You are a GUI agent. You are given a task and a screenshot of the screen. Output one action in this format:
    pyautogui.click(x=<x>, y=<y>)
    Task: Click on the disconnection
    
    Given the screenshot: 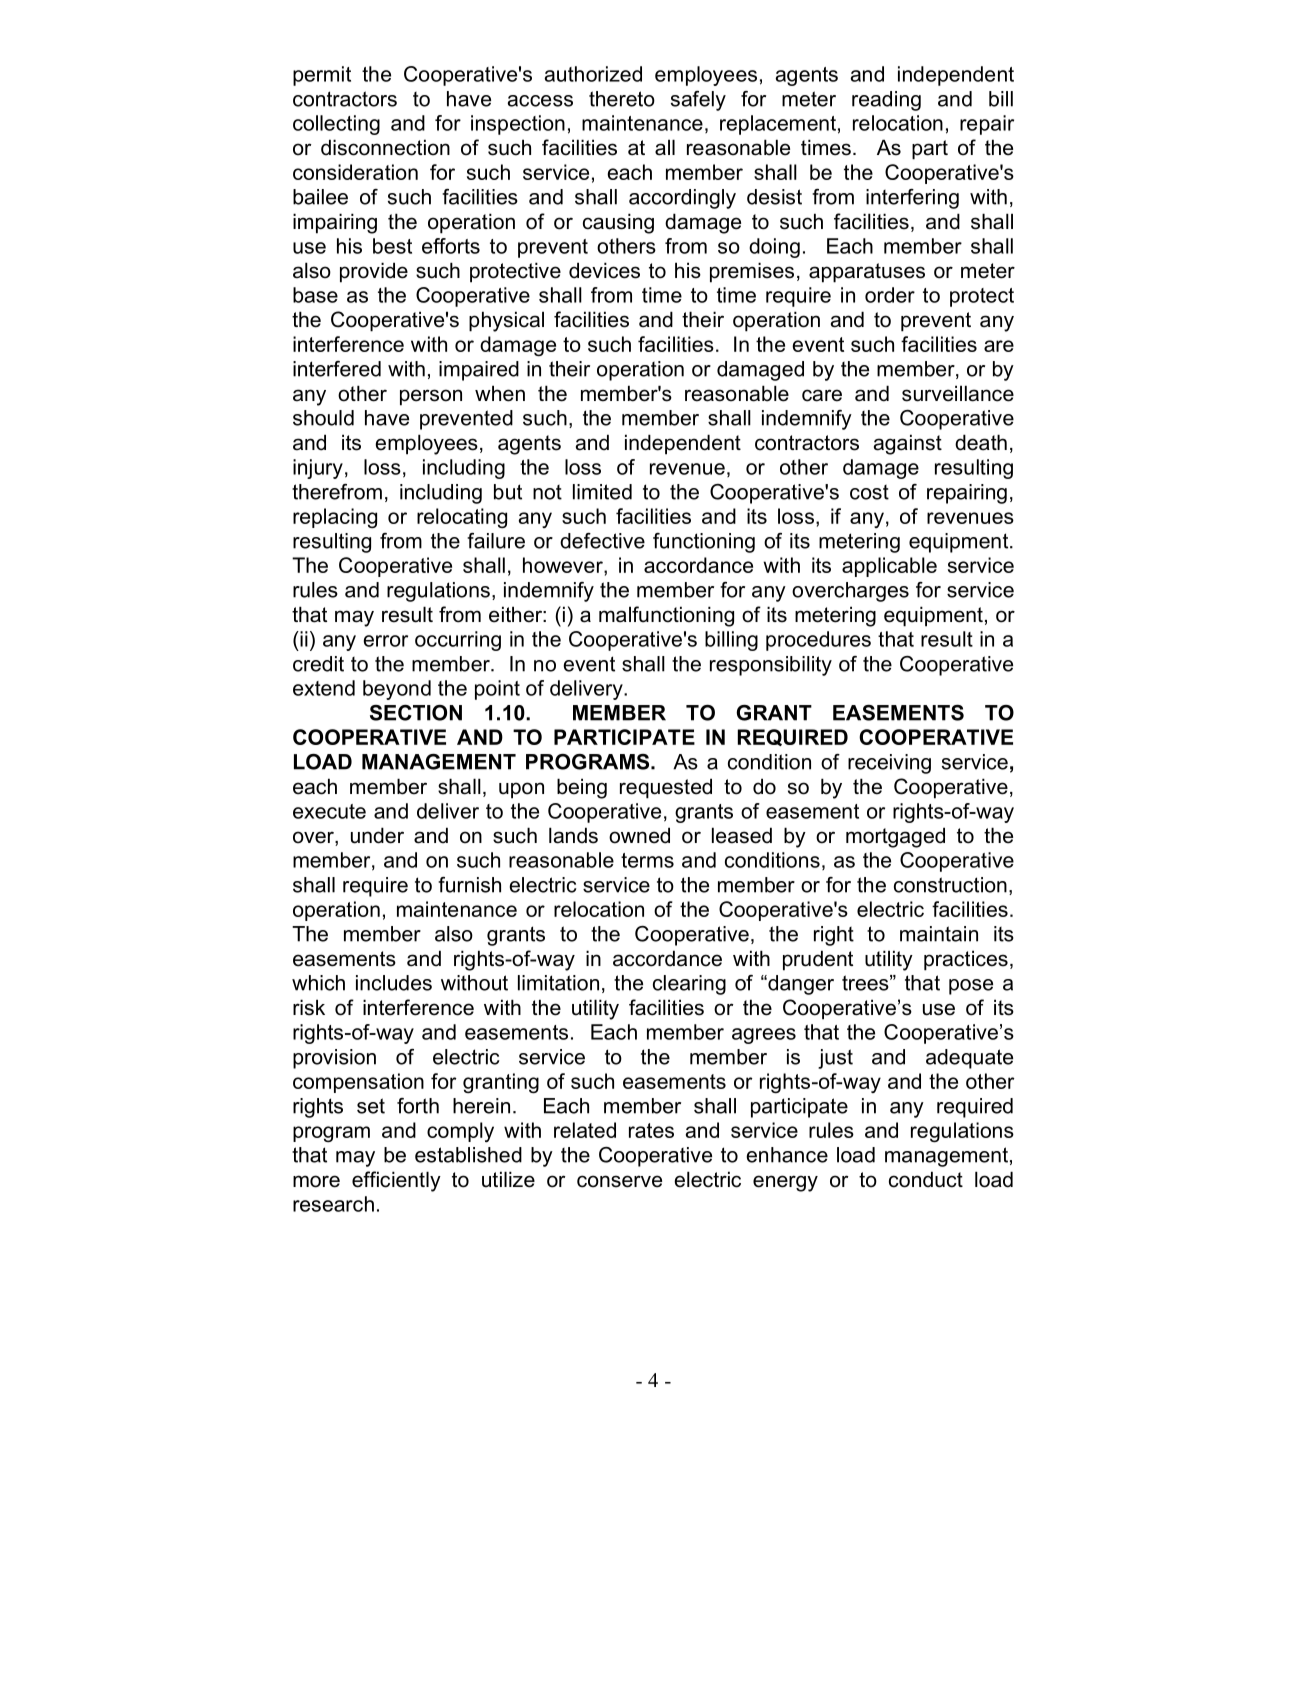 What is the action you would take?
    pyautogui.click(x=385, y=147)
